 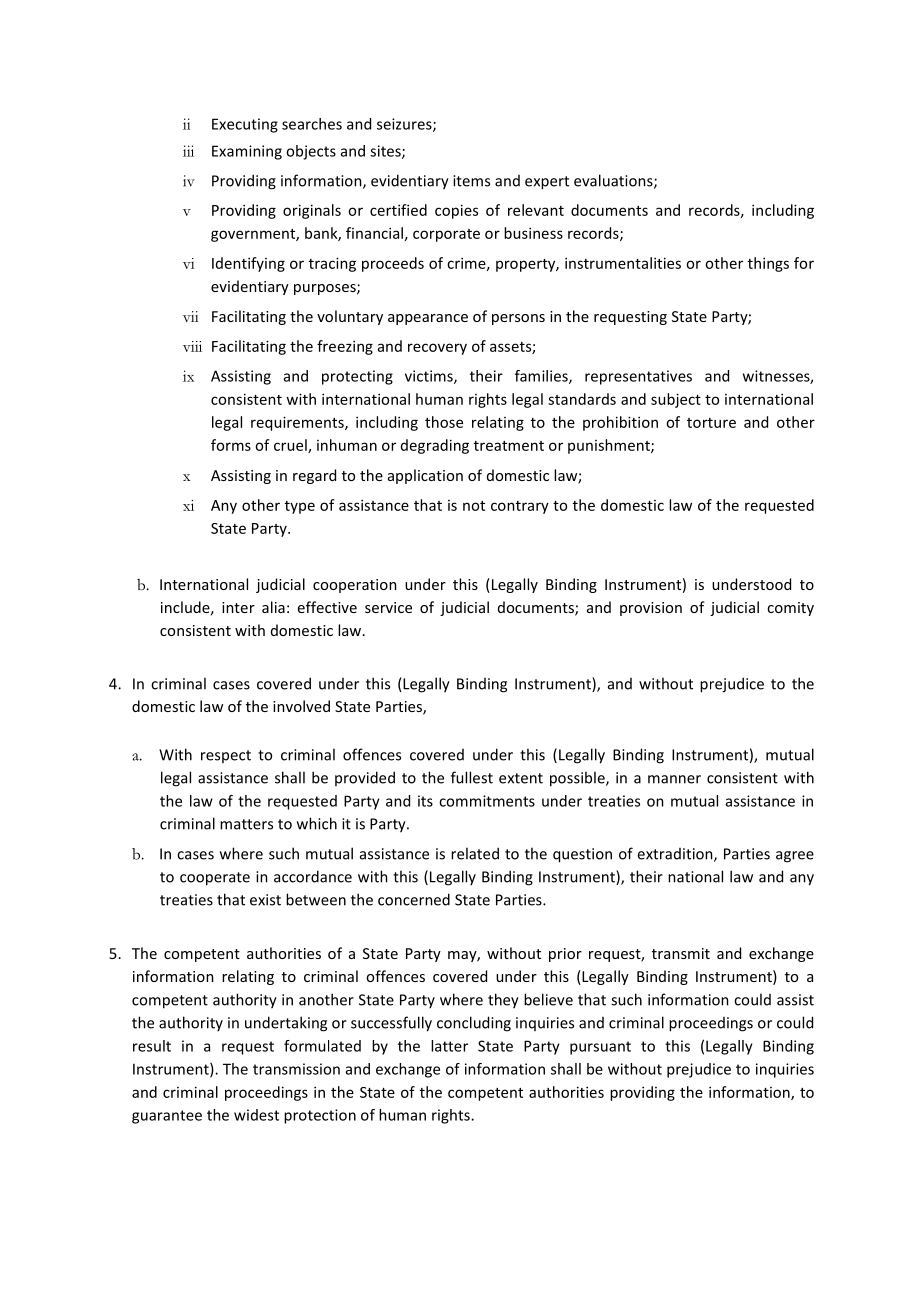 What do you see at coordinates (273, 607) in the document?
I see `alia` at bounding box center [273, 607].
